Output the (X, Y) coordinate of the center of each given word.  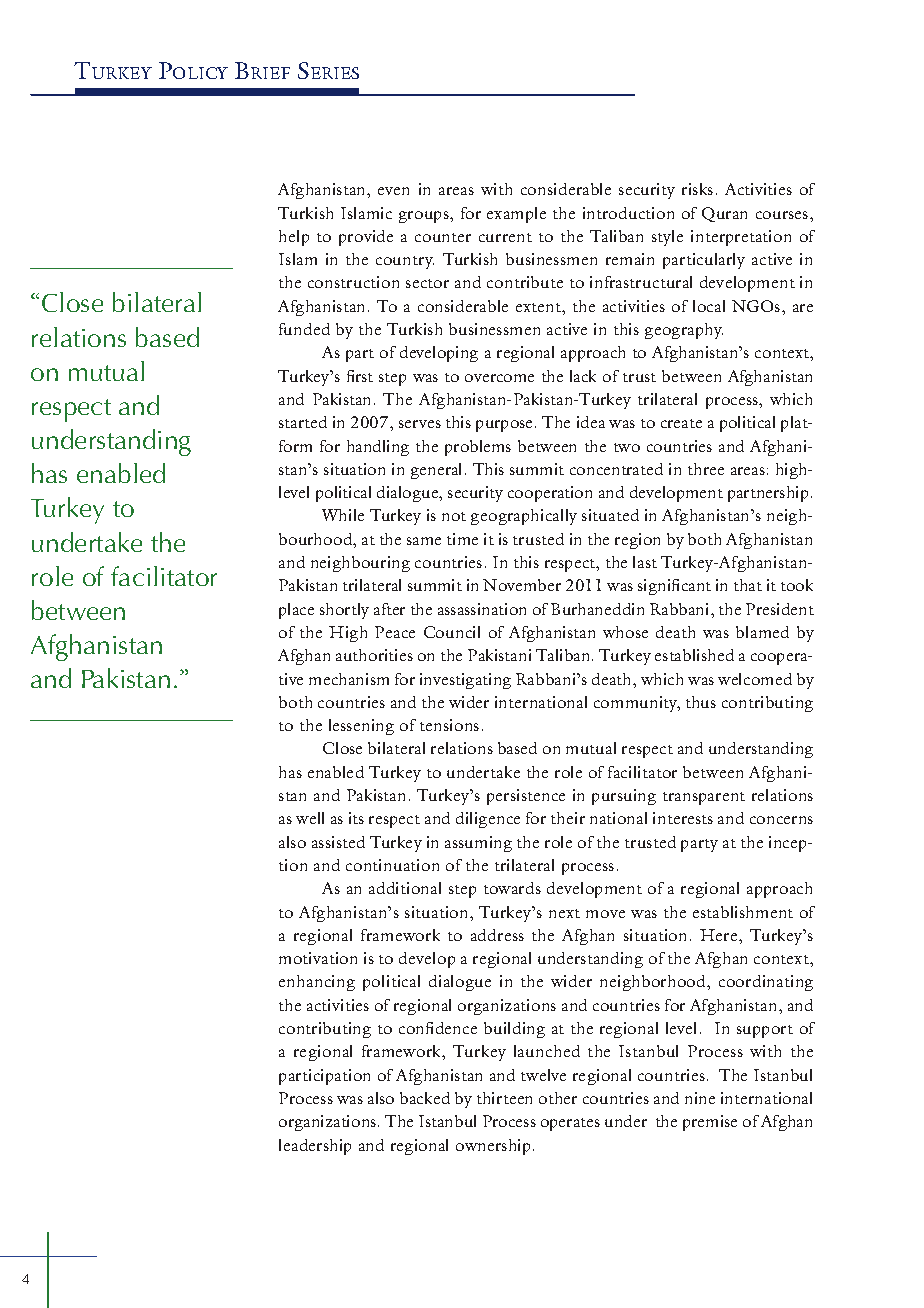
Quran (724, 214)
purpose (506, 426)
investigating (465, 681)
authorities (374, 655)
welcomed (755, 679)
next (564, 913)
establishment (743, 912)
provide (366, 238)
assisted (338, 842)
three (706, 469)
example (516, 215)
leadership (315, 1147)
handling (378, 448)
